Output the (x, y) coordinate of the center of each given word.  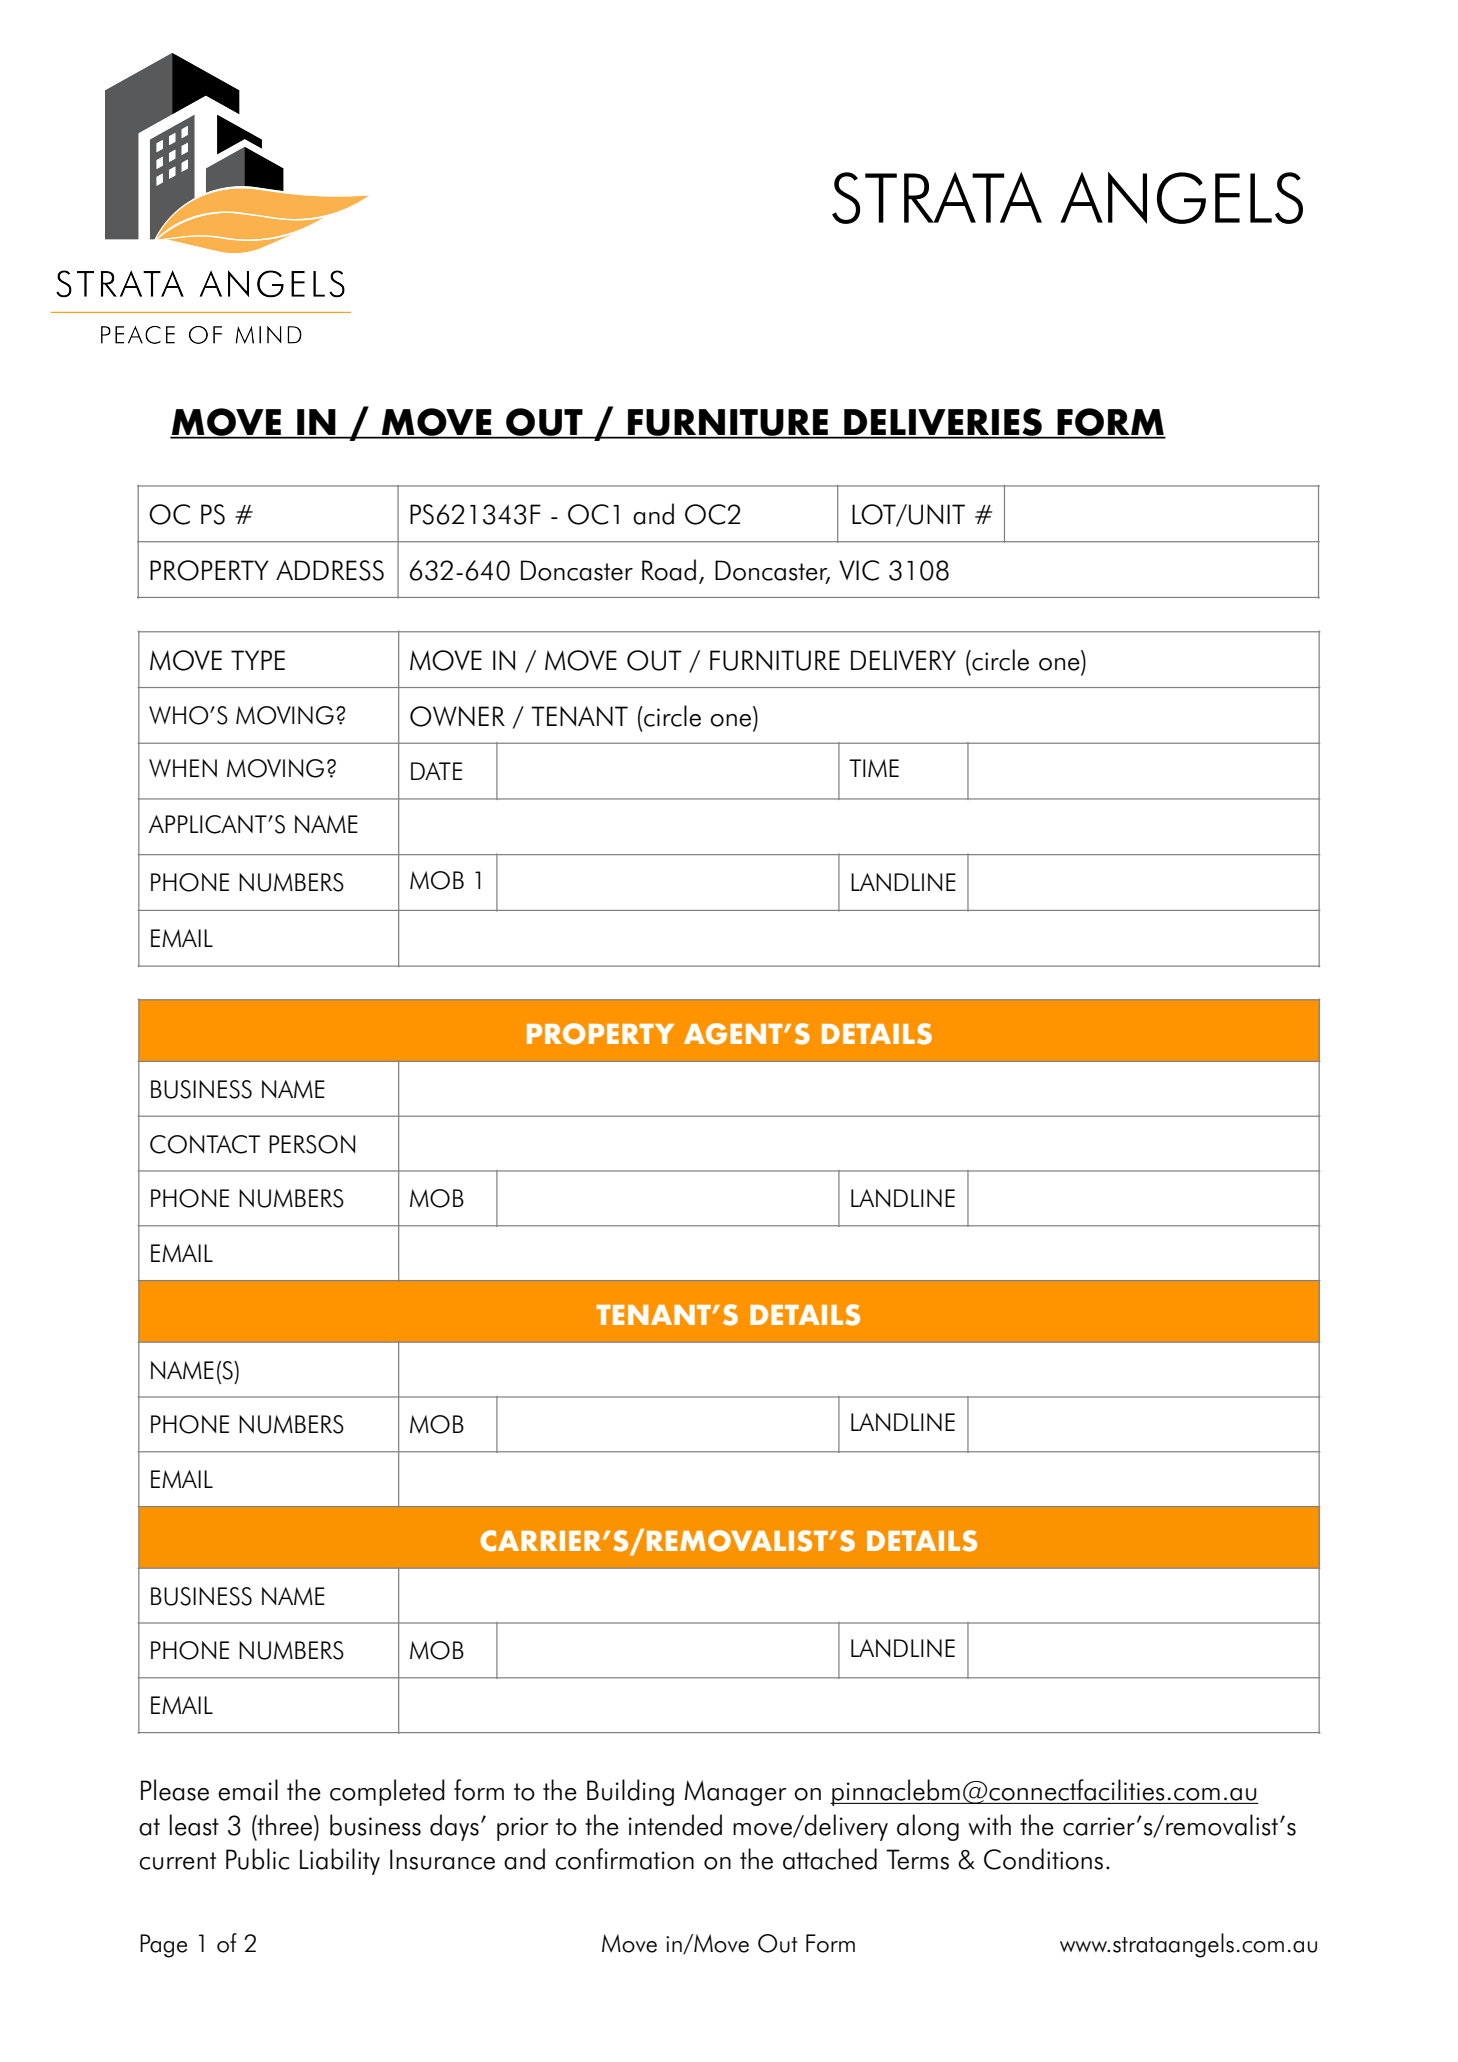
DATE (436, 771)
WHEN (183, 768)
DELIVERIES (943, 423)
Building (630, 1792)
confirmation (624, 1859)
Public (258, 1859)
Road (669, 570)
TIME (874, 768)
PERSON (312, 1144)
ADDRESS (330, 570)
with (989, 1824)
